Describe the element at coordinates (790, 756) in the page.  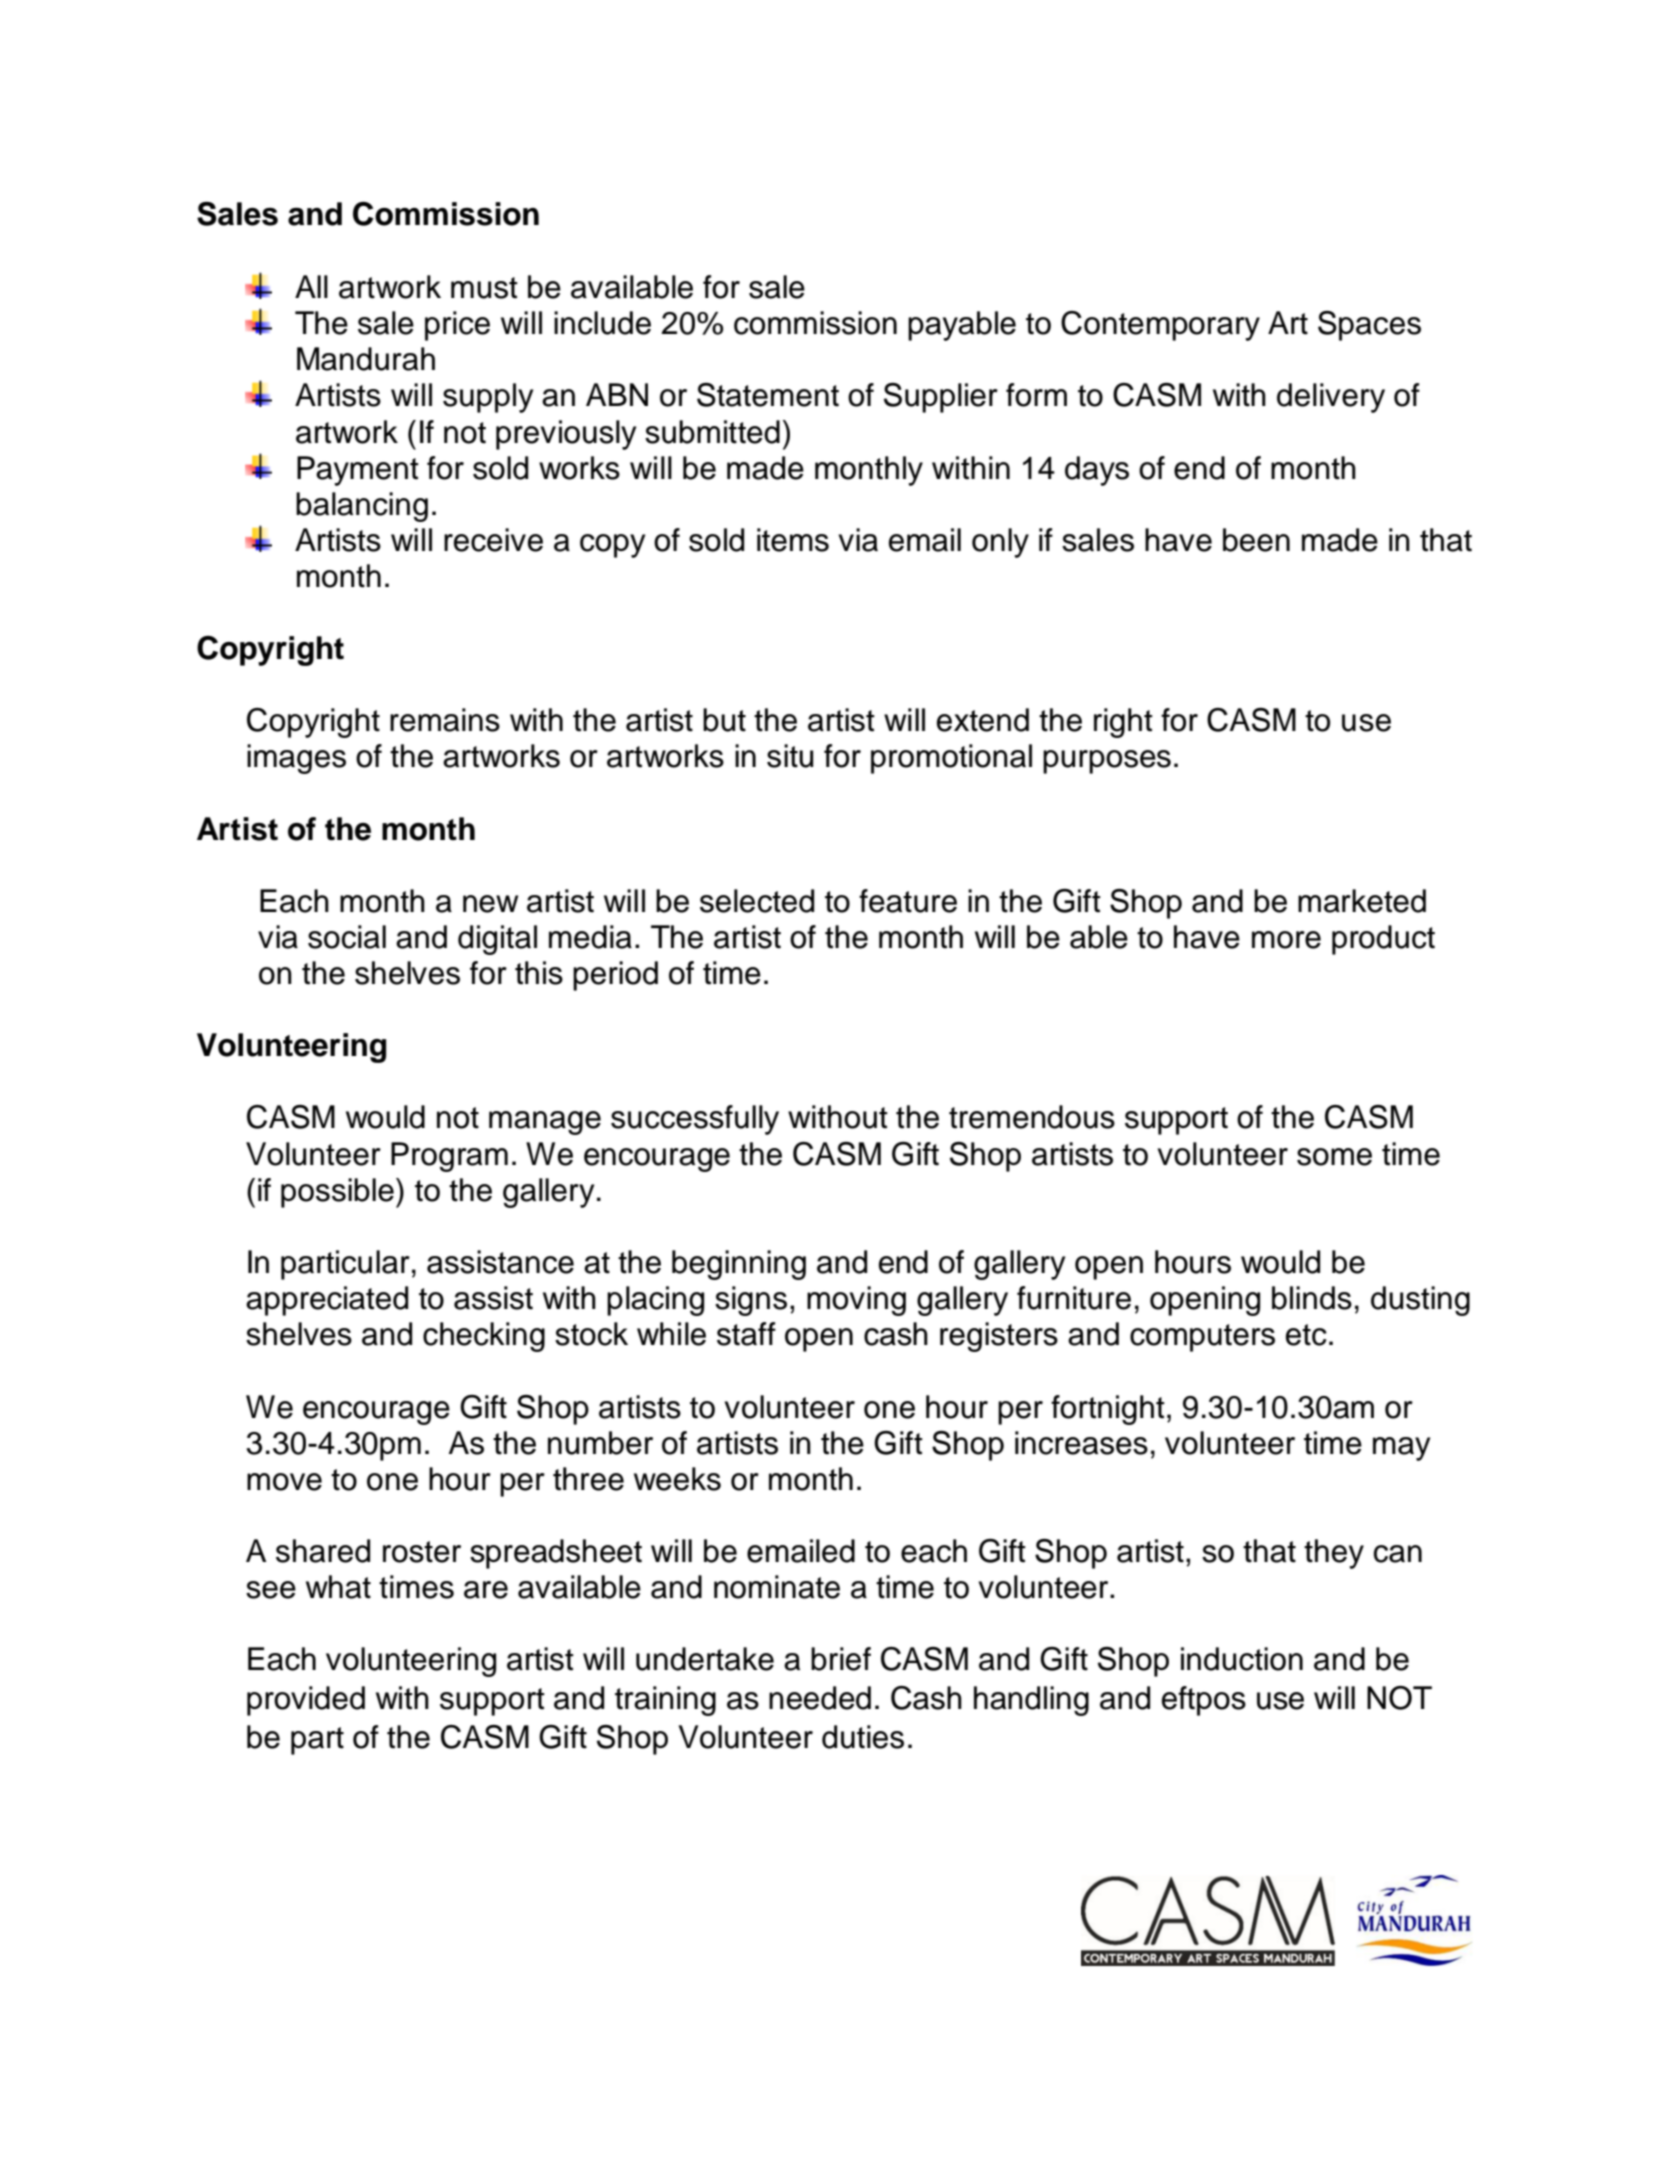
I see `situ` at that location.
